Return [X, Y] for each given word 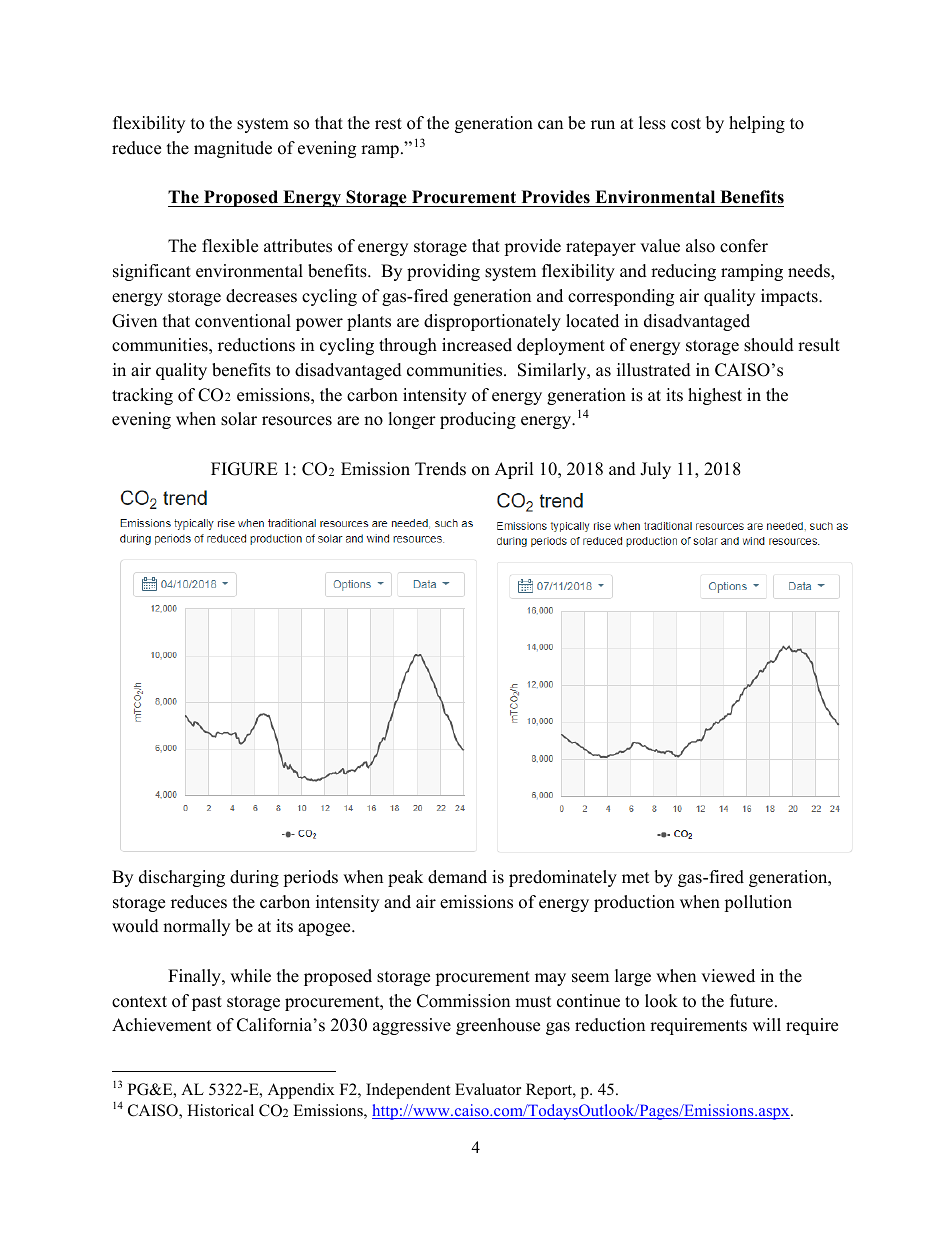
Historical [220, 1110]
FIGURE [244, 469]
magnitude [233, 149]
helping [757, 124]
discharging [182, 878]
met [636, 878]
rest [388, 124]
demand [457, 877]
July [655, 470]
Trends [440, 469]
